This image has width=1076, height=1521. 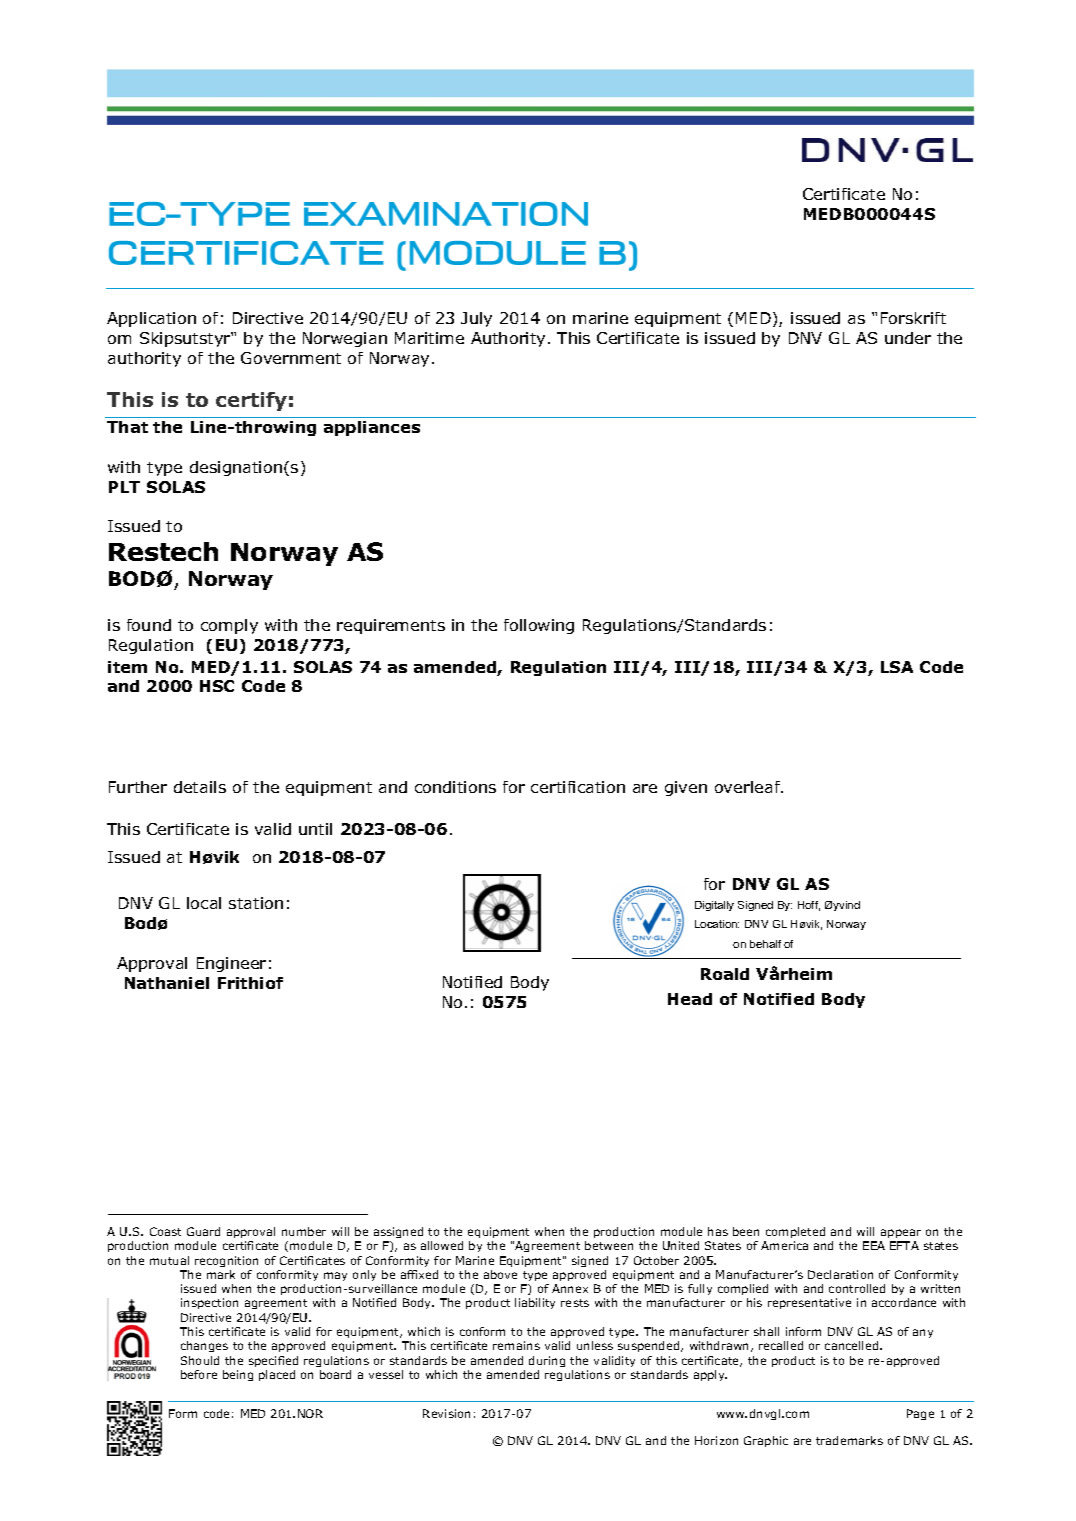 I want to click on July, so click(x=476, y=319).
